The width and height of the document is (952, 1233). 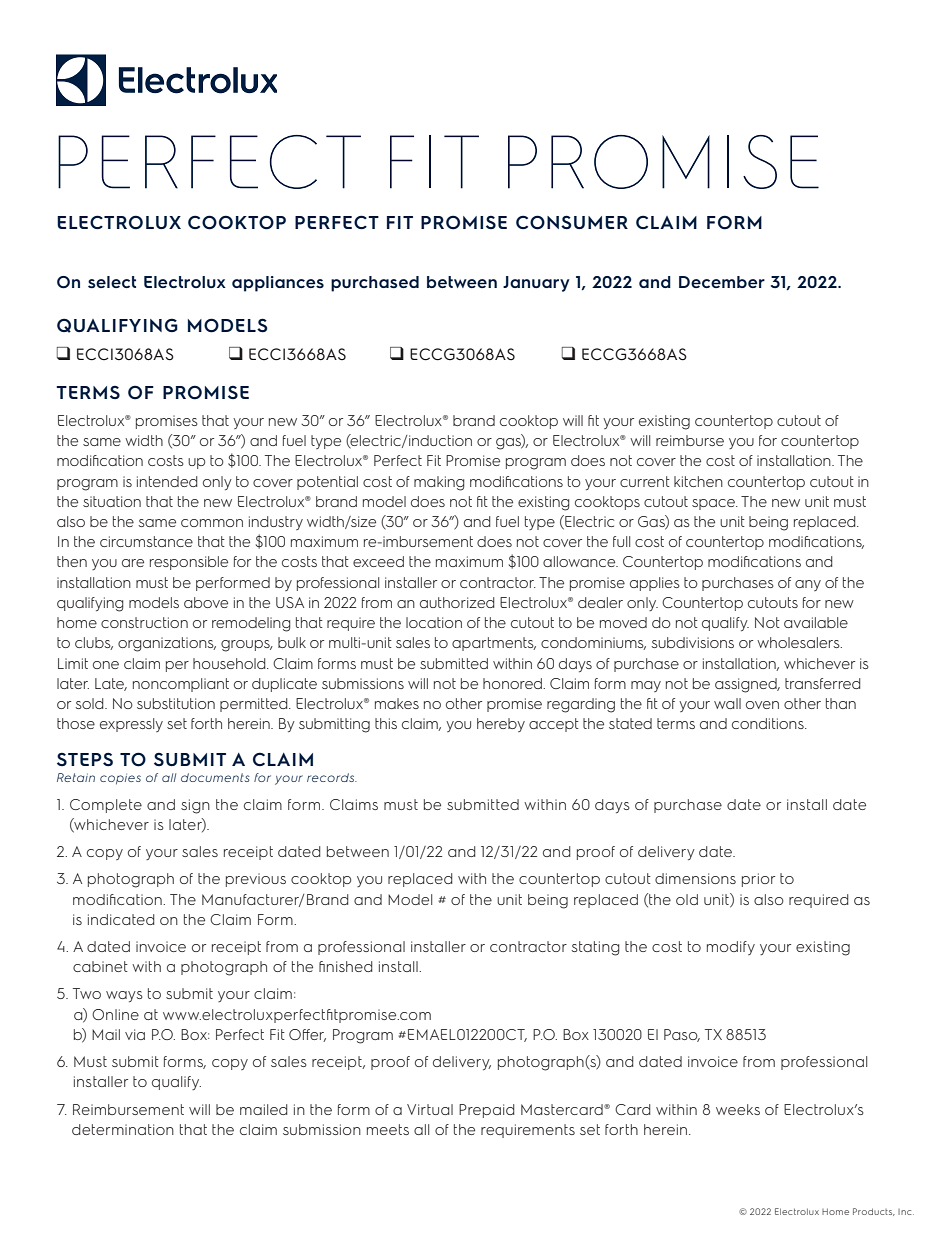 I want to click on conditions, so click(x=769, y=723).
